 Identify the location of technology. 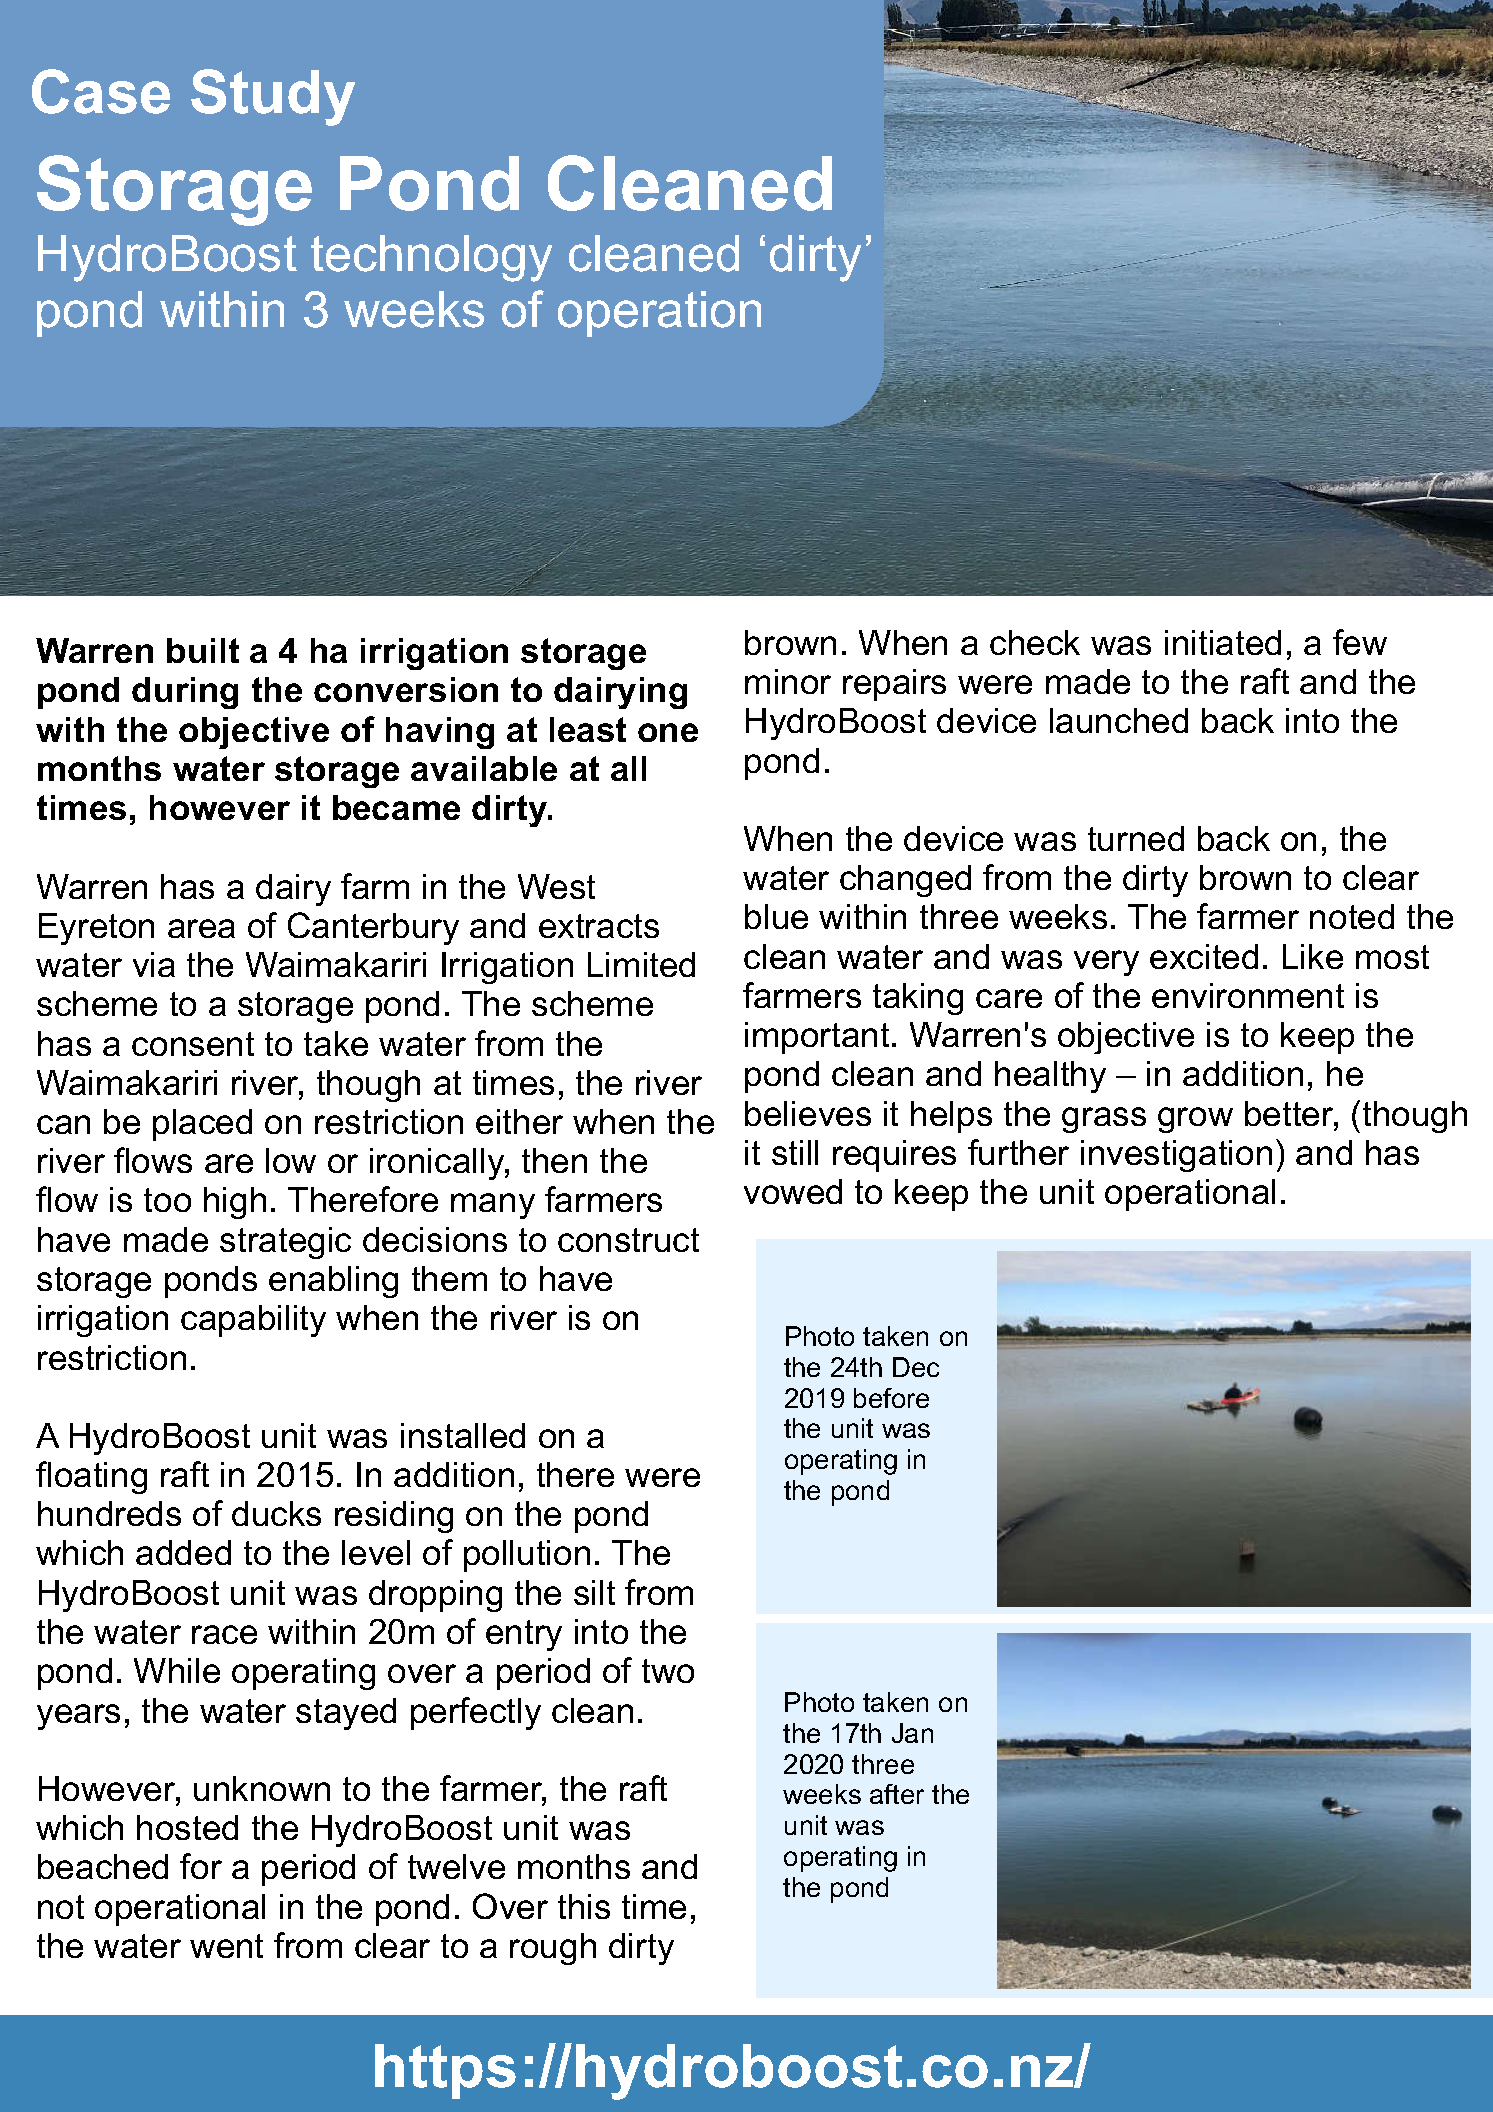
(431, 258).
